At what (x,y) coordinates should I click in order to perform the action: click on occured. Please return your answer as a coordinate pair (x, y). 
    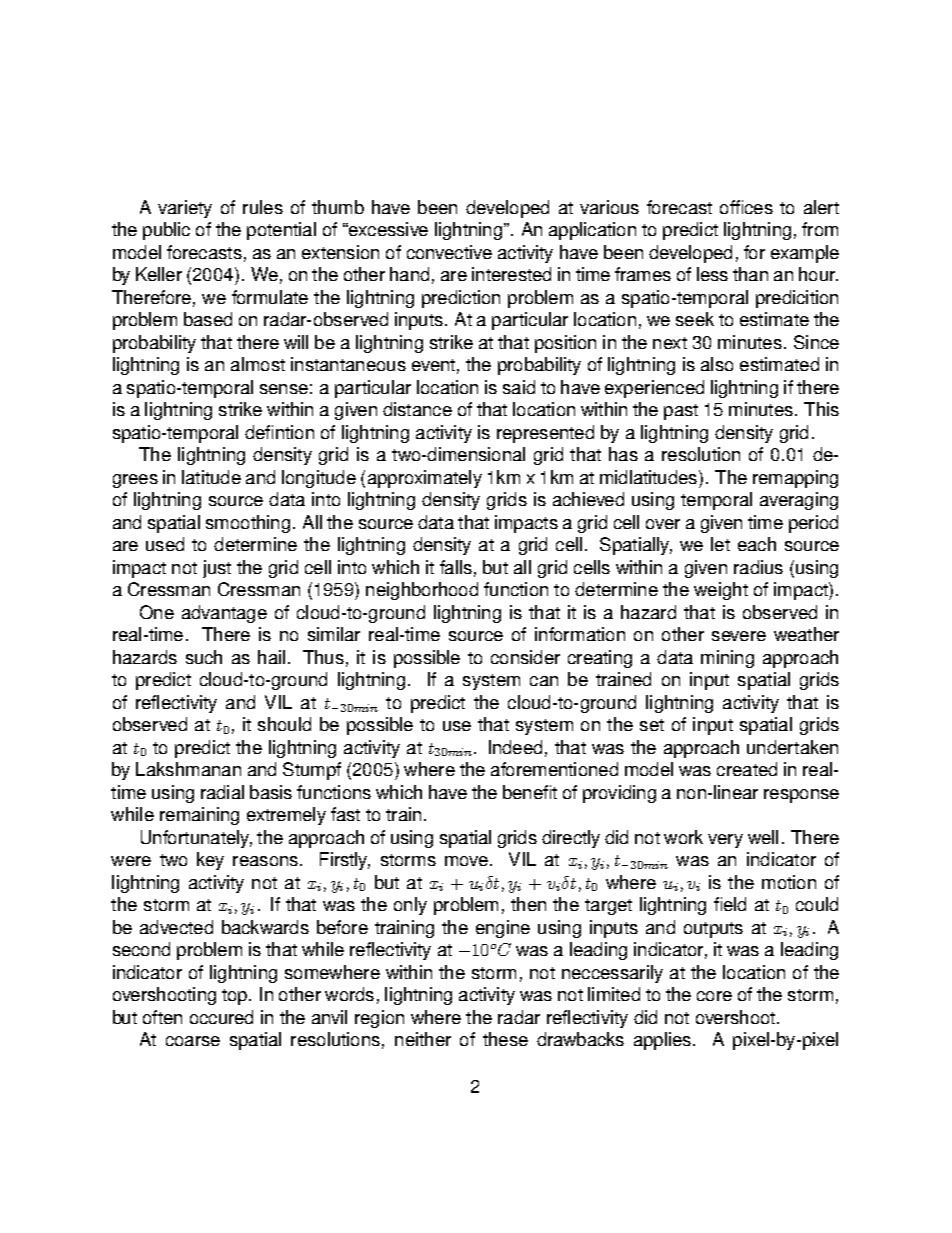
    Looking at the image, I should click on (221, 1017).
